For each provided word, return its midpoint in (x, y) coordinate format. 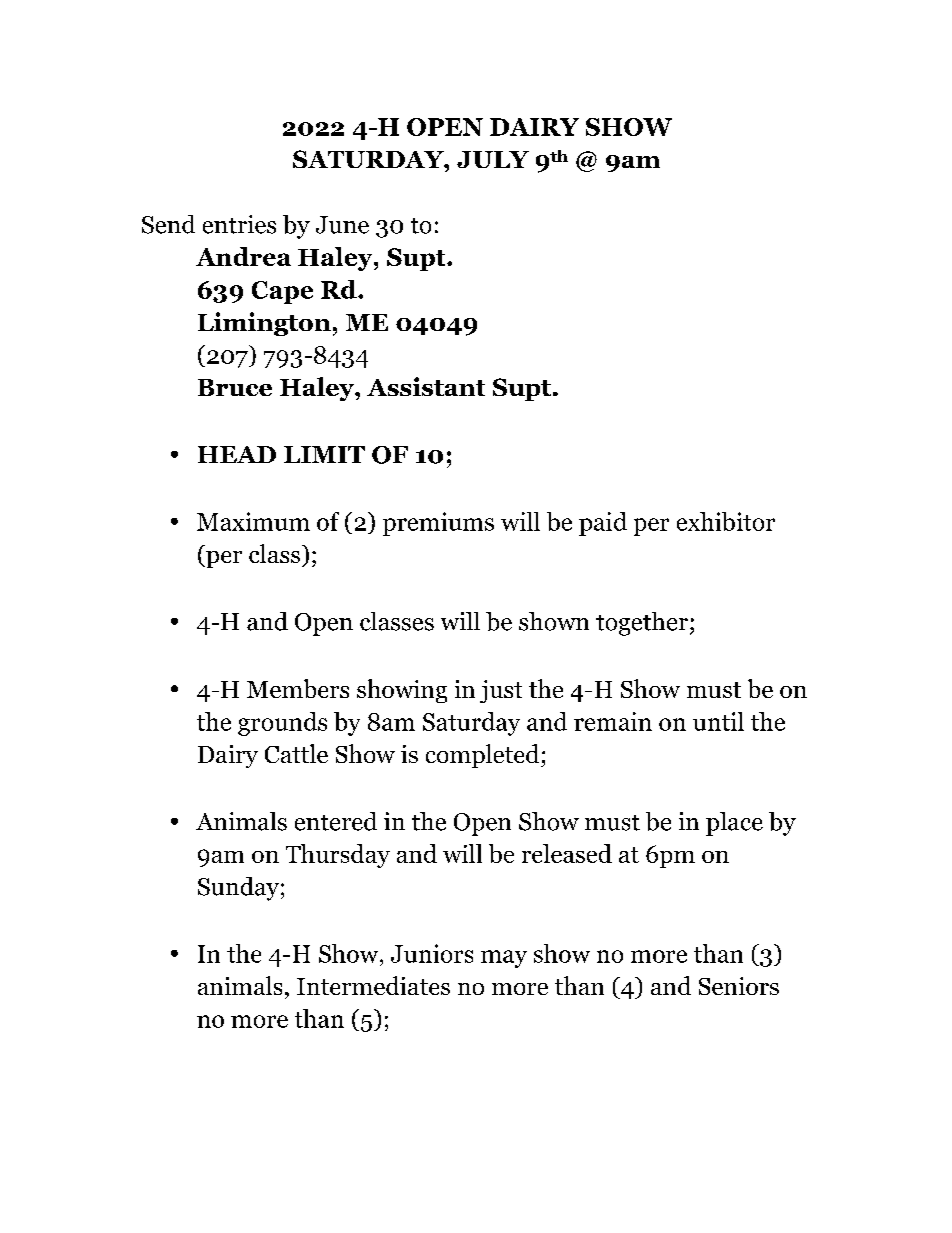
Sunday (238, 889)
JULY (493, 159)
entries (239, 224)
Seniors (739, 986)
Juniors (432, 953)
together (642, 624)
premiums (438, 524)
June (342, 225)
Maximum (253, 521)
